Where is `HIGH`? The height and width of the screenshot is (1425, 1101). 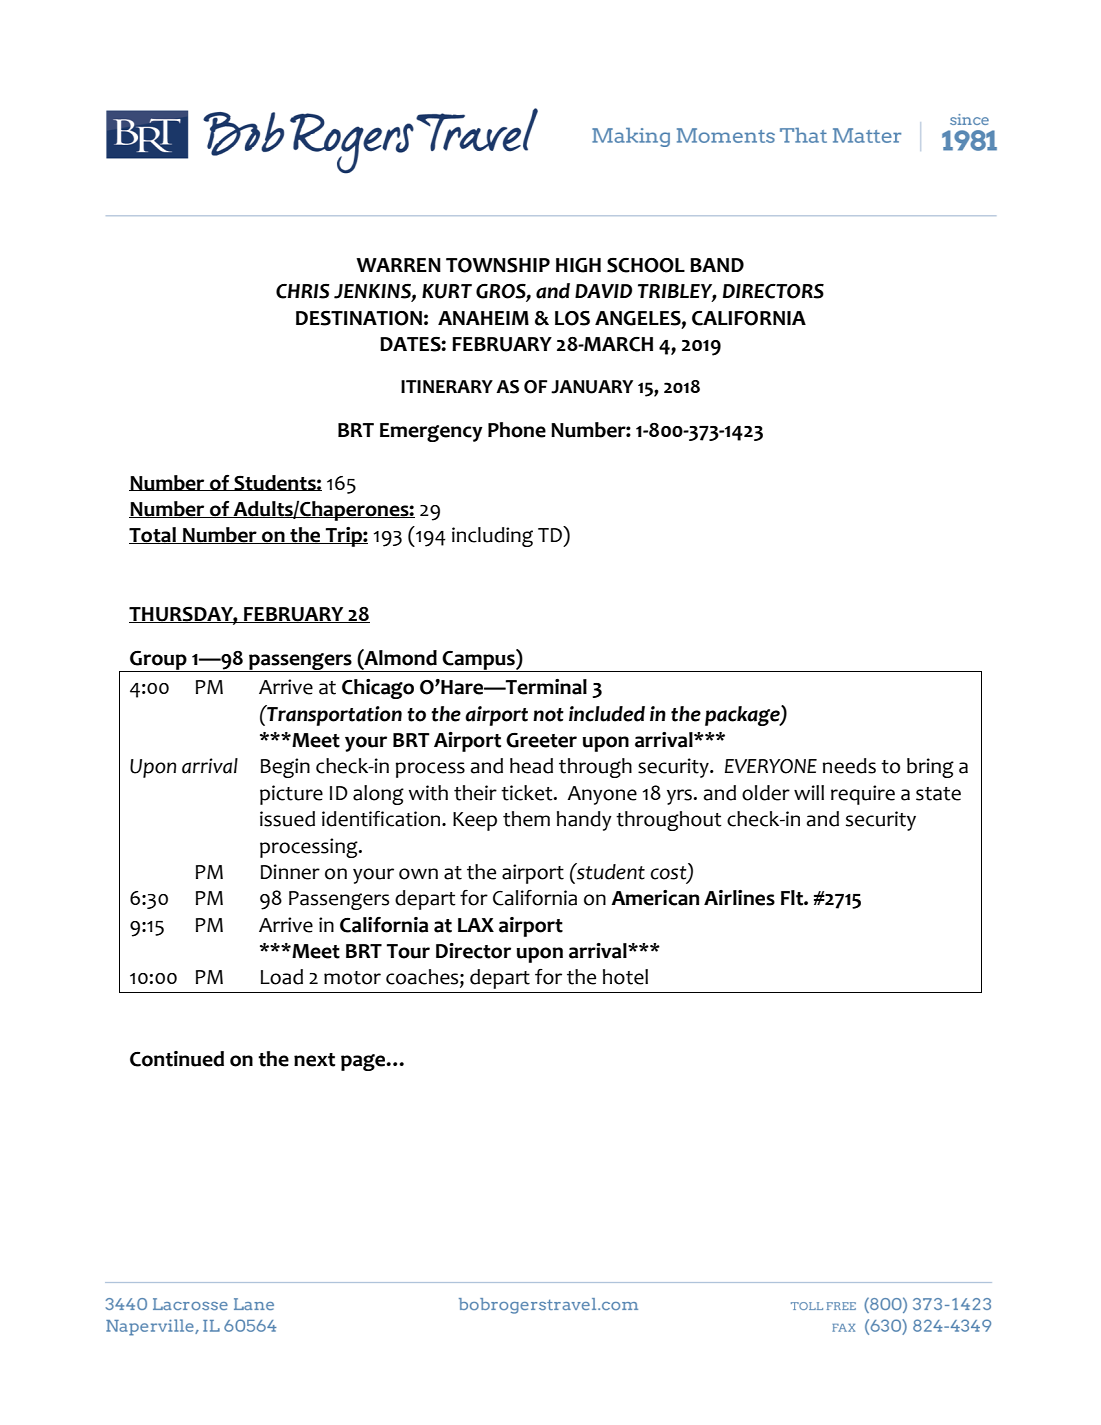
HIGH is located at coordinates (578, 265).
